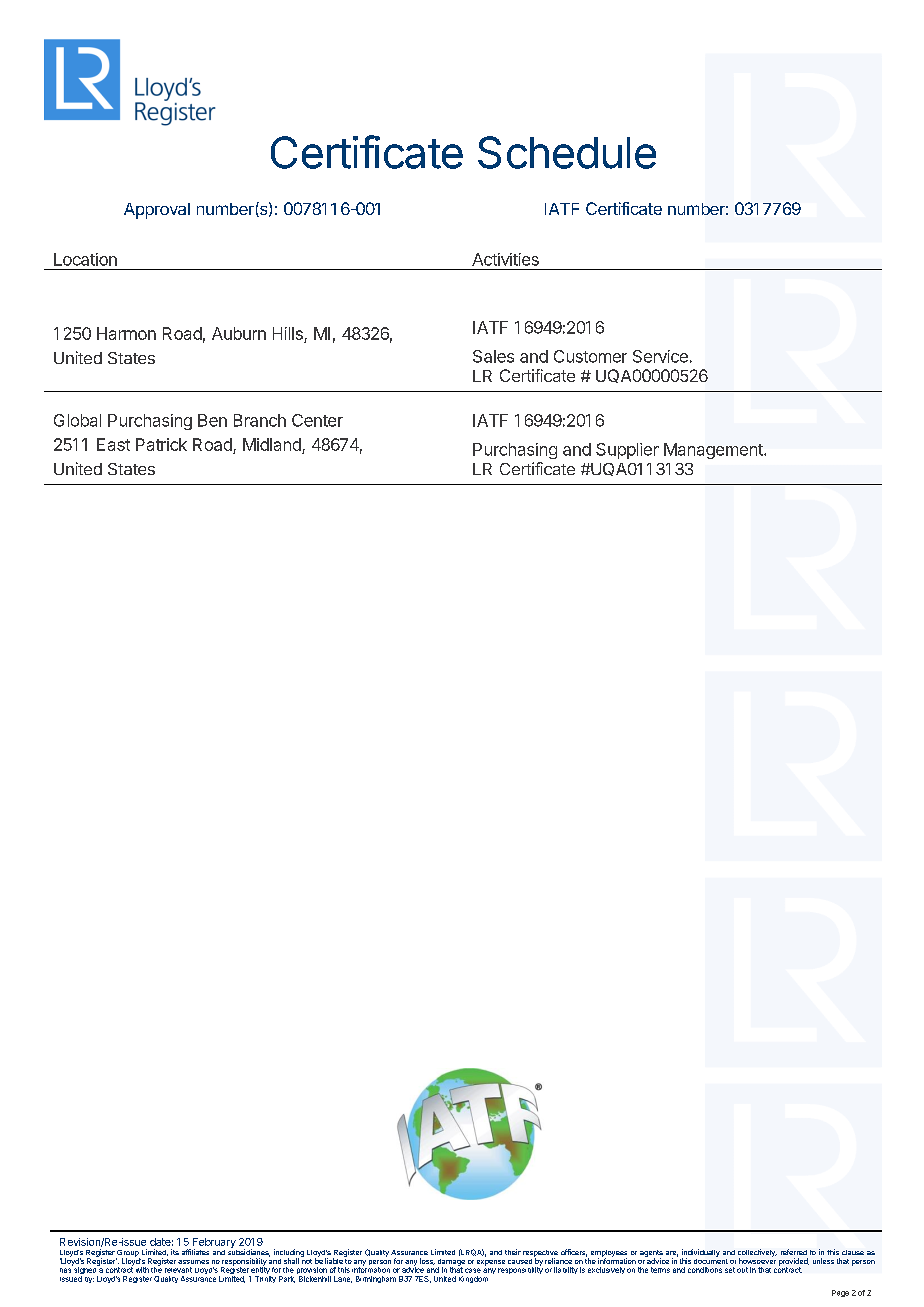  I want to click on Activities, so click(505, 259).
